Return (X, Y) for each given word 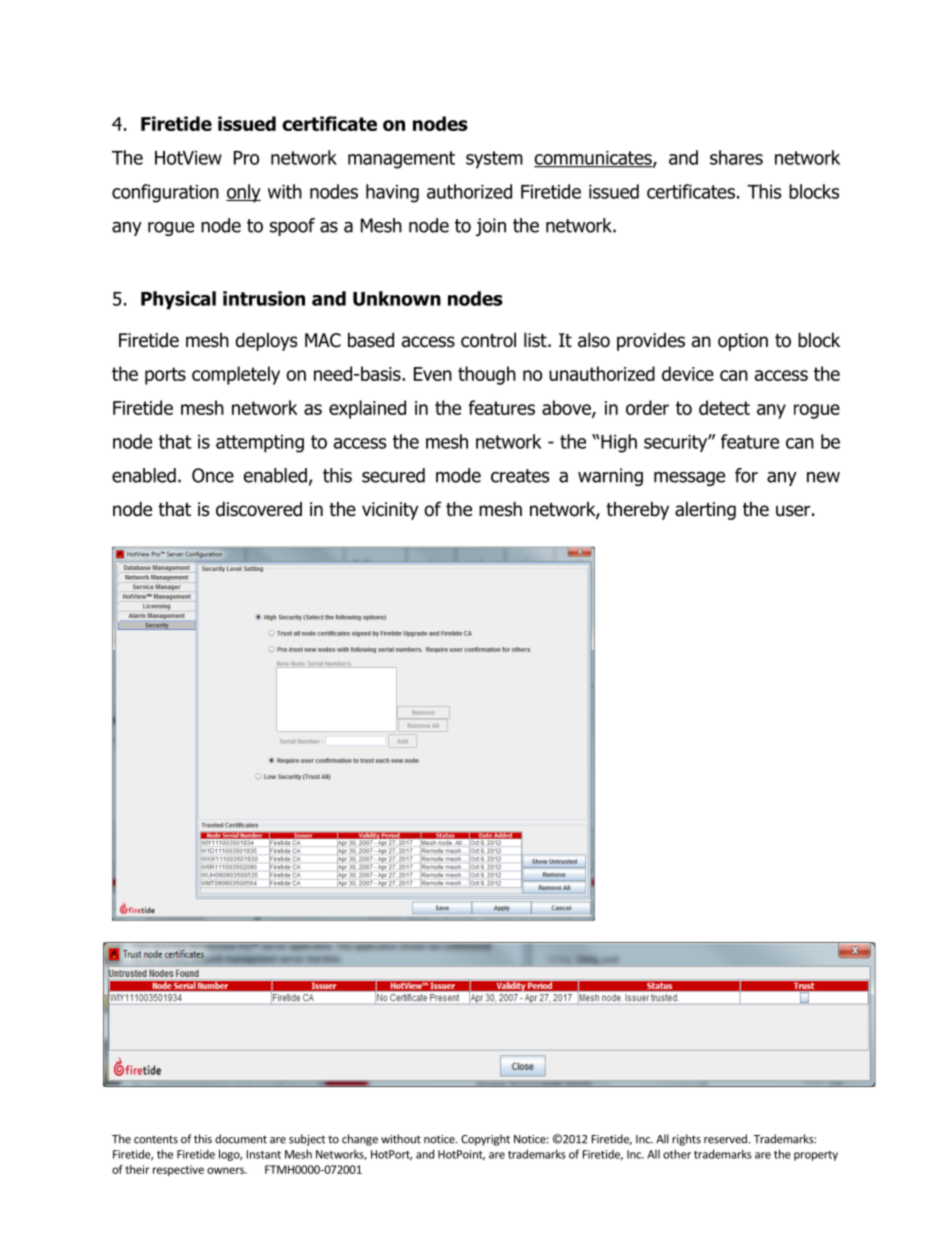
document (241, 1139)
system (494, 160)
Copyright (485, 1140)
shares (736, 157)
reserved (726, 1139)
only (243, 193)
